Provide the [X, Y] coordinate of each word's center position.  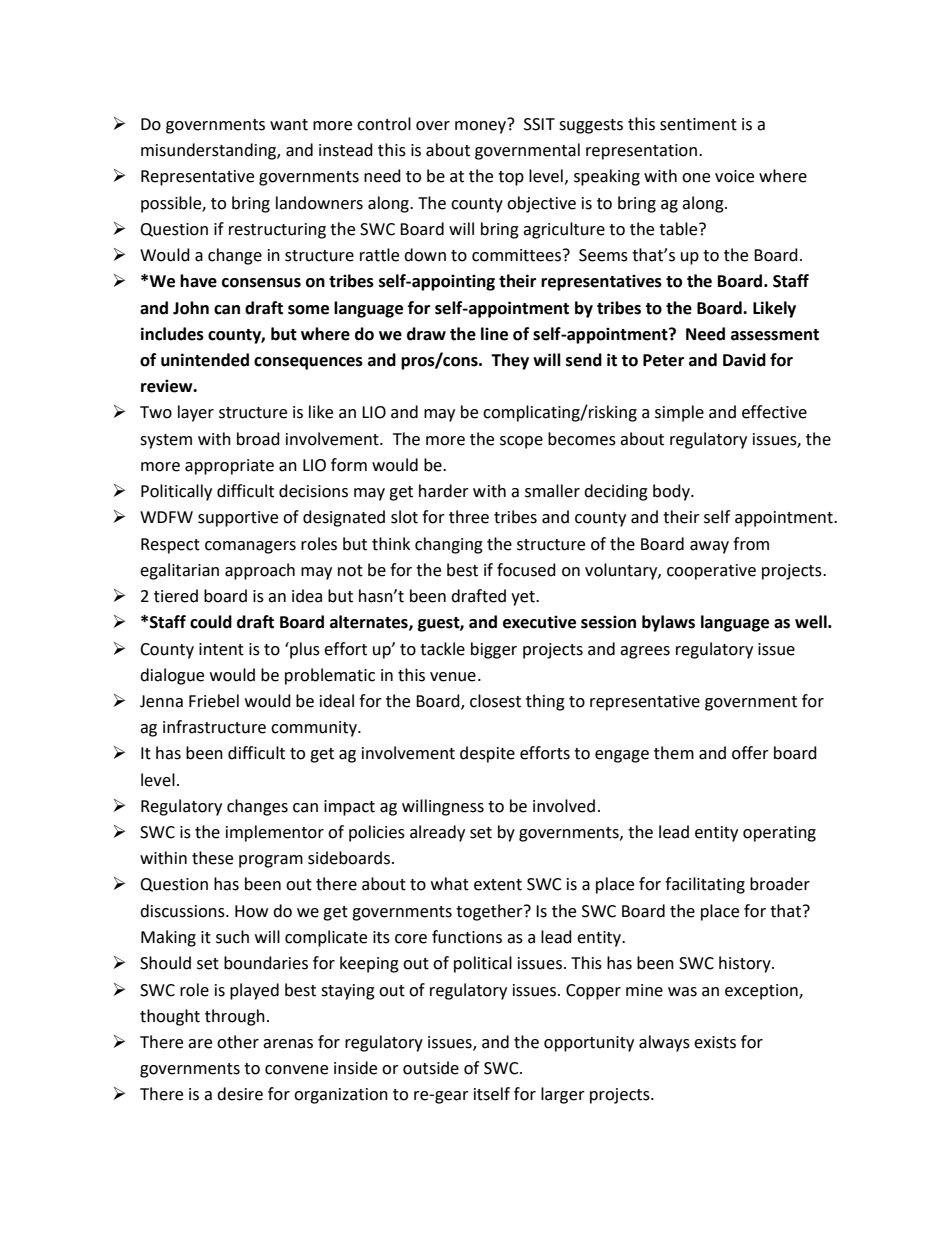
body [672, 492]
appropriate [229, 467]
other [238, 1042]
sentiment [698, 124]
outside [431, 1068]
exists [715, 1042]
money [482, 126]
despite [487, 754]
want [289, 125]
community [315, 729]
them [674, 753]
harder [444, 491]
